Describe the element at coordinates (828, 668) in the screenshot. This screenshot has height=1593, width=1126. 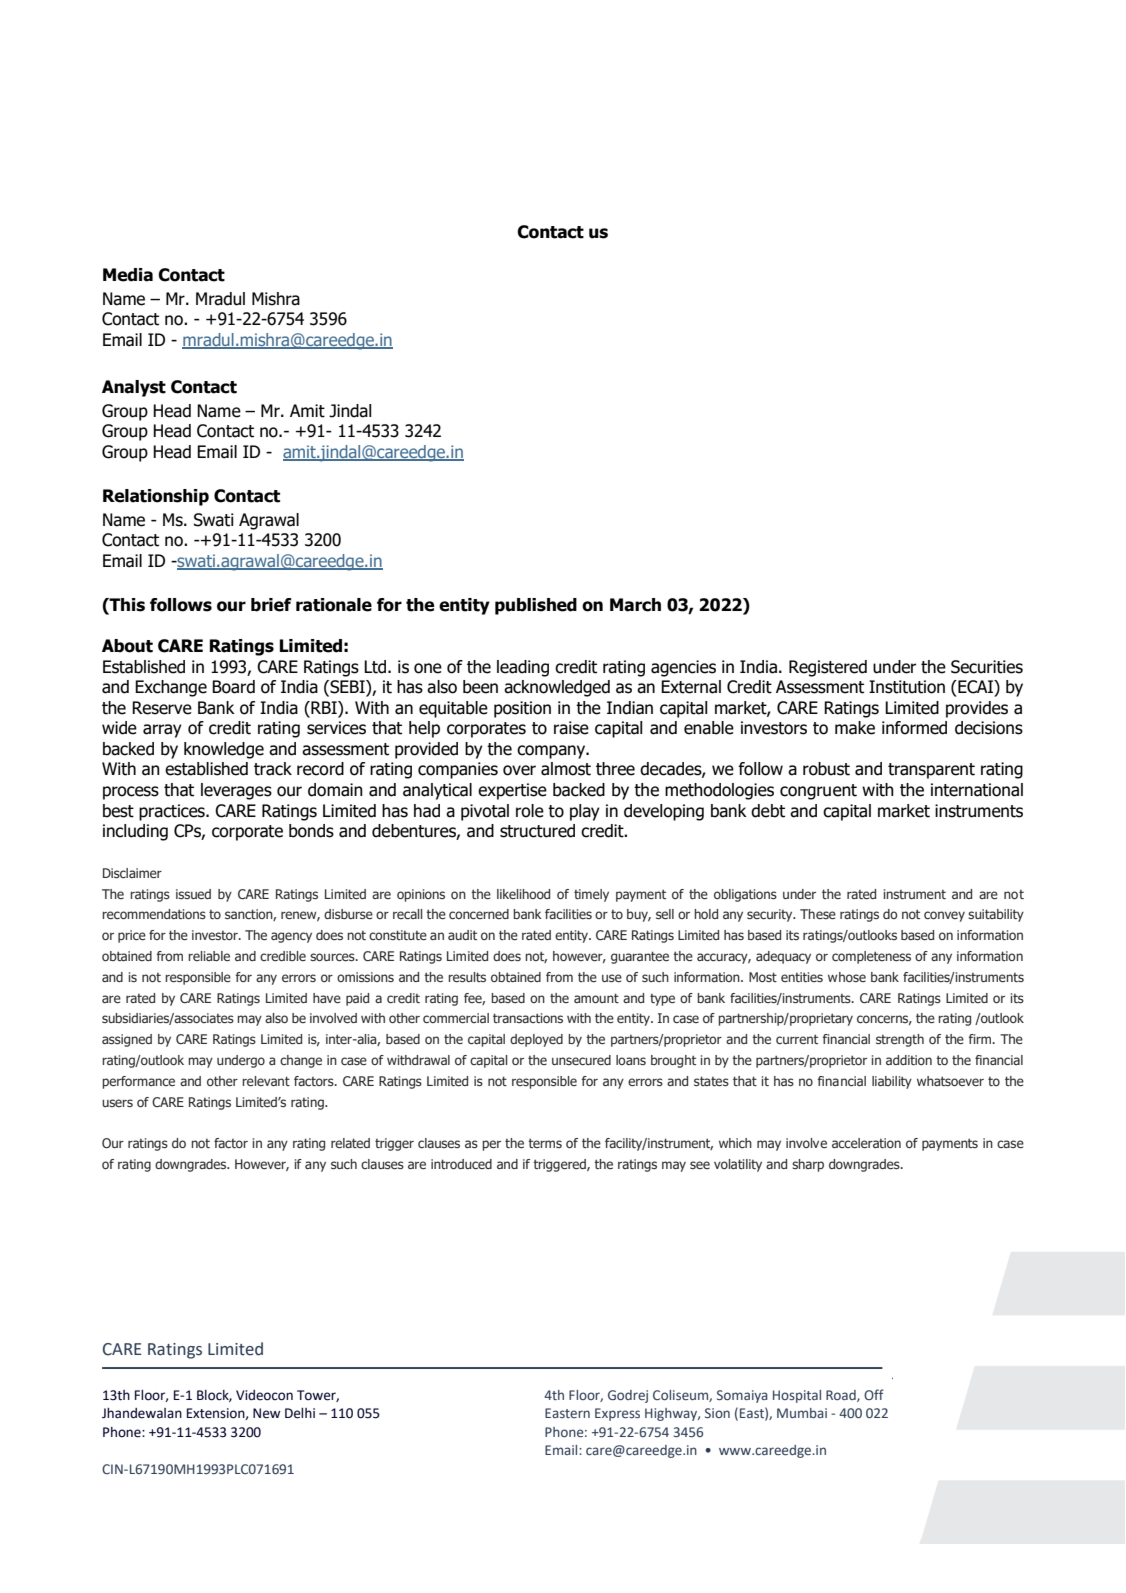
I see `Registered` at that location.
